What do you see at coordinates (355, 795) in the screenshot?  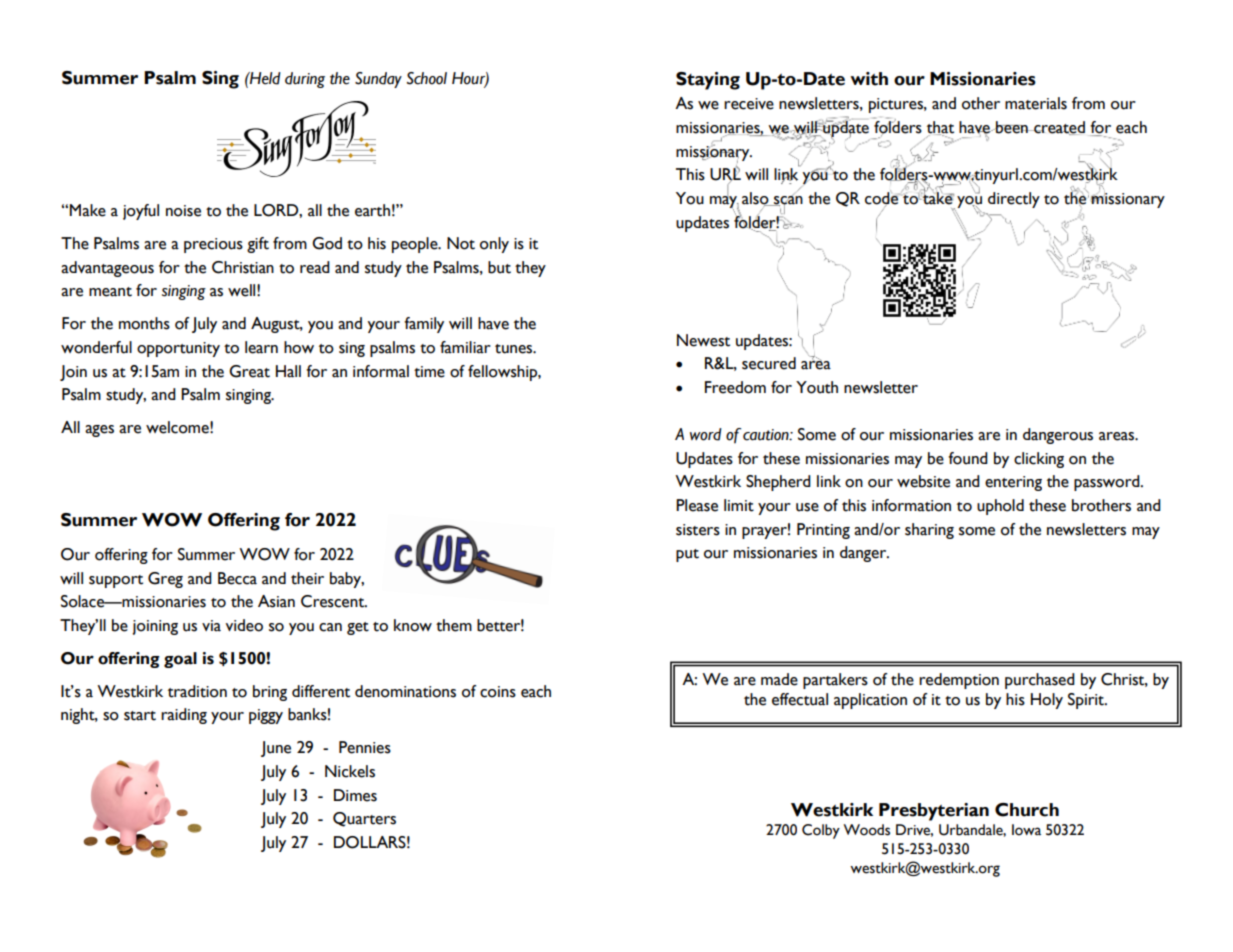 I see `Dimes` at bounding box center [355, 795].
